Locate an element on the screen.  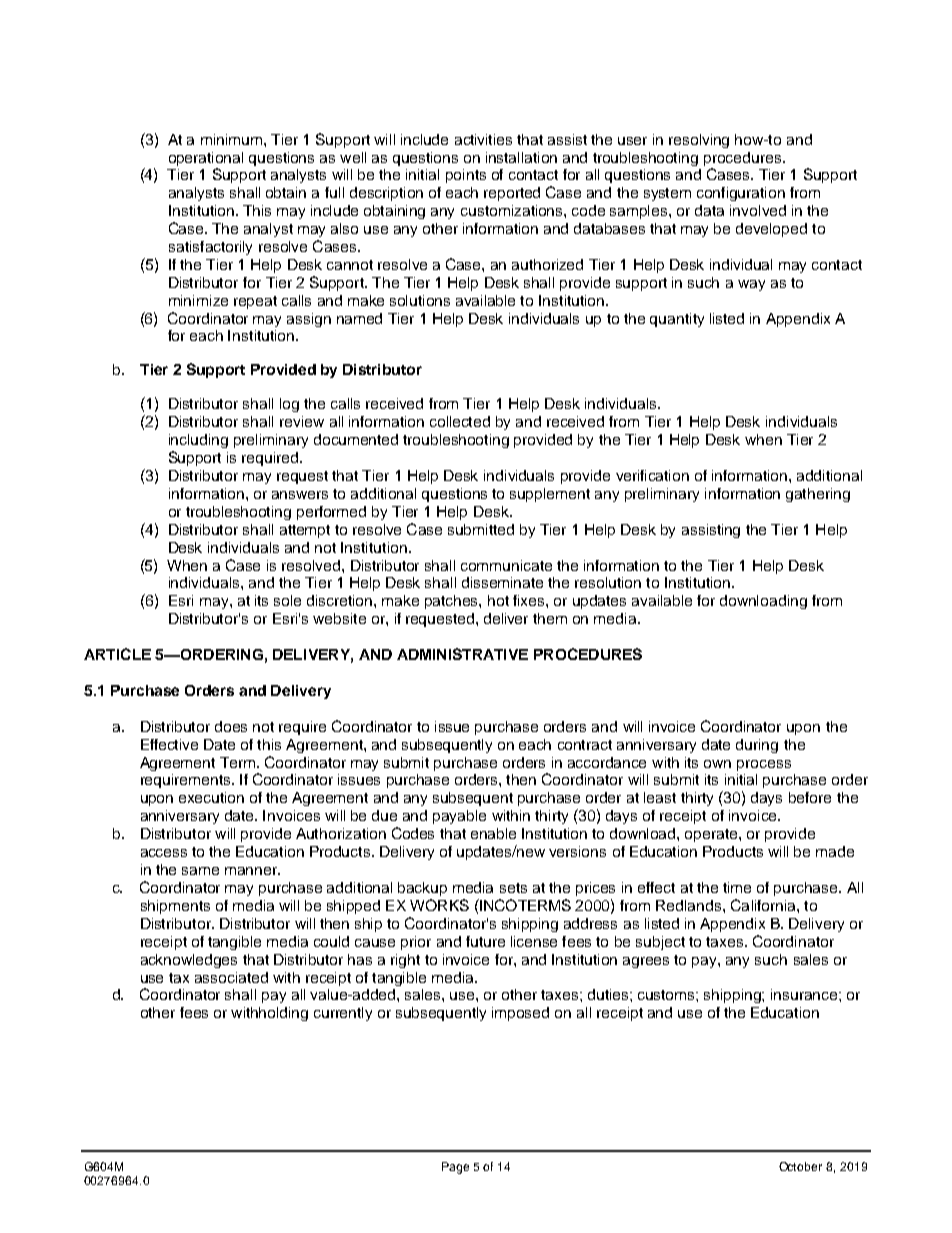
configuration is located at coordinates (741, 194).
